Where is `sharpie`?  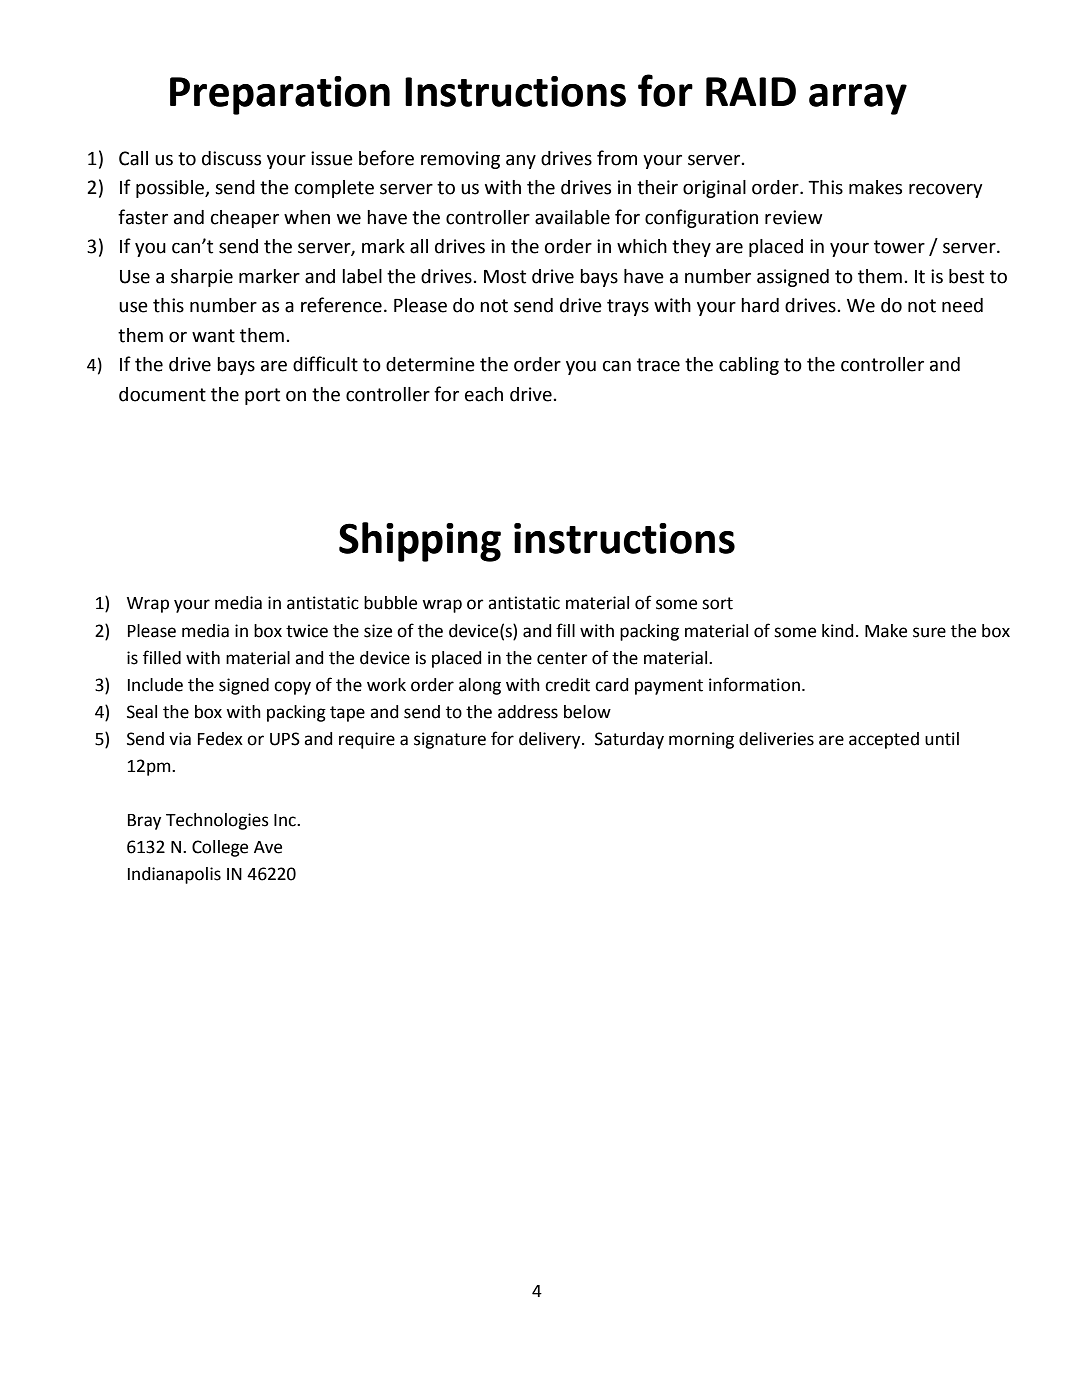
sharpie is located at coordinates (202, 278).
